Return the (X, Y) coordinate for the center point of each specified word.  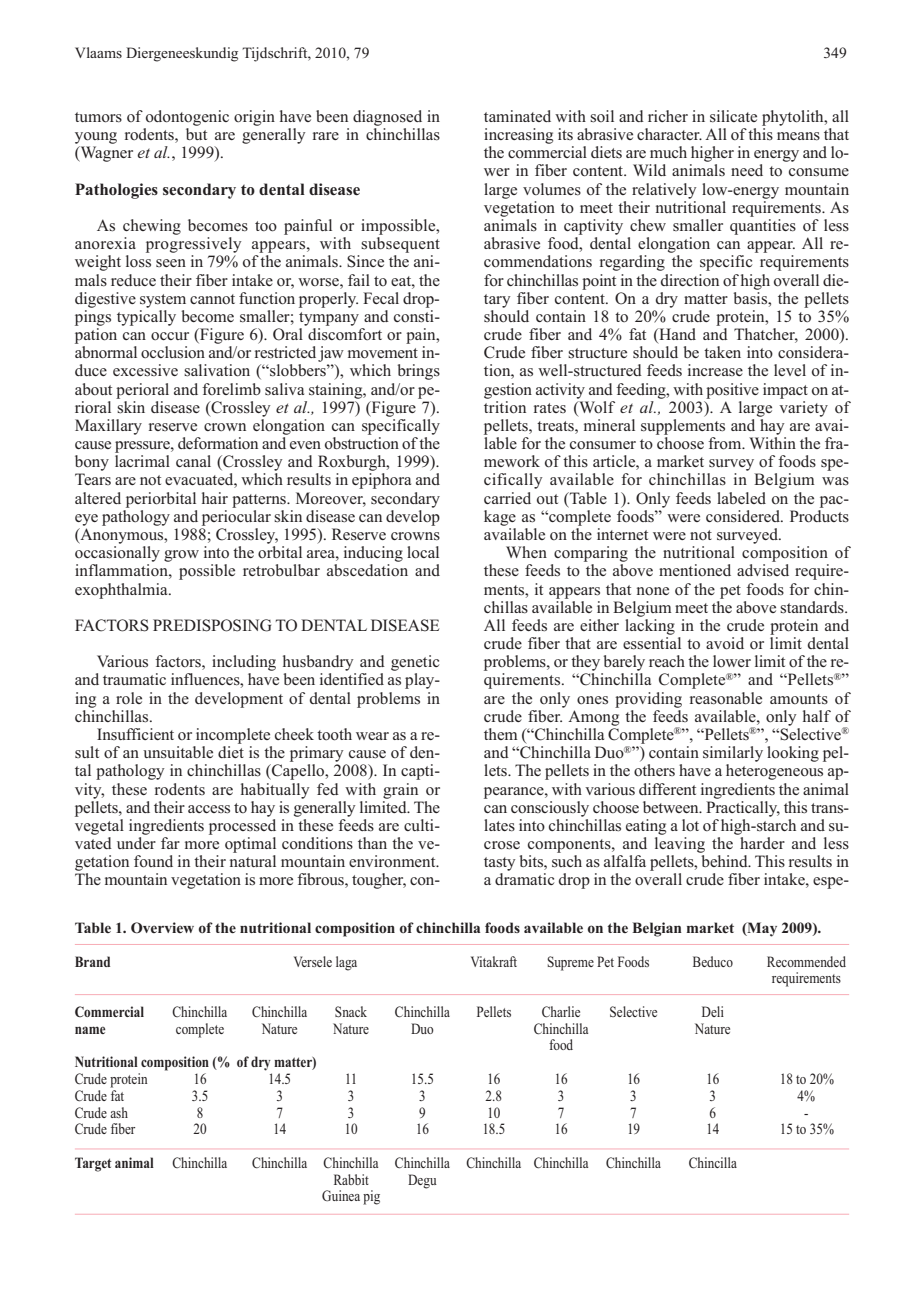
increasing (518, 136)
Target (93, 1164)
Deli (713, 1011)
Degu (422, 1181)
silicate (733, 116)
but (196, 134)
